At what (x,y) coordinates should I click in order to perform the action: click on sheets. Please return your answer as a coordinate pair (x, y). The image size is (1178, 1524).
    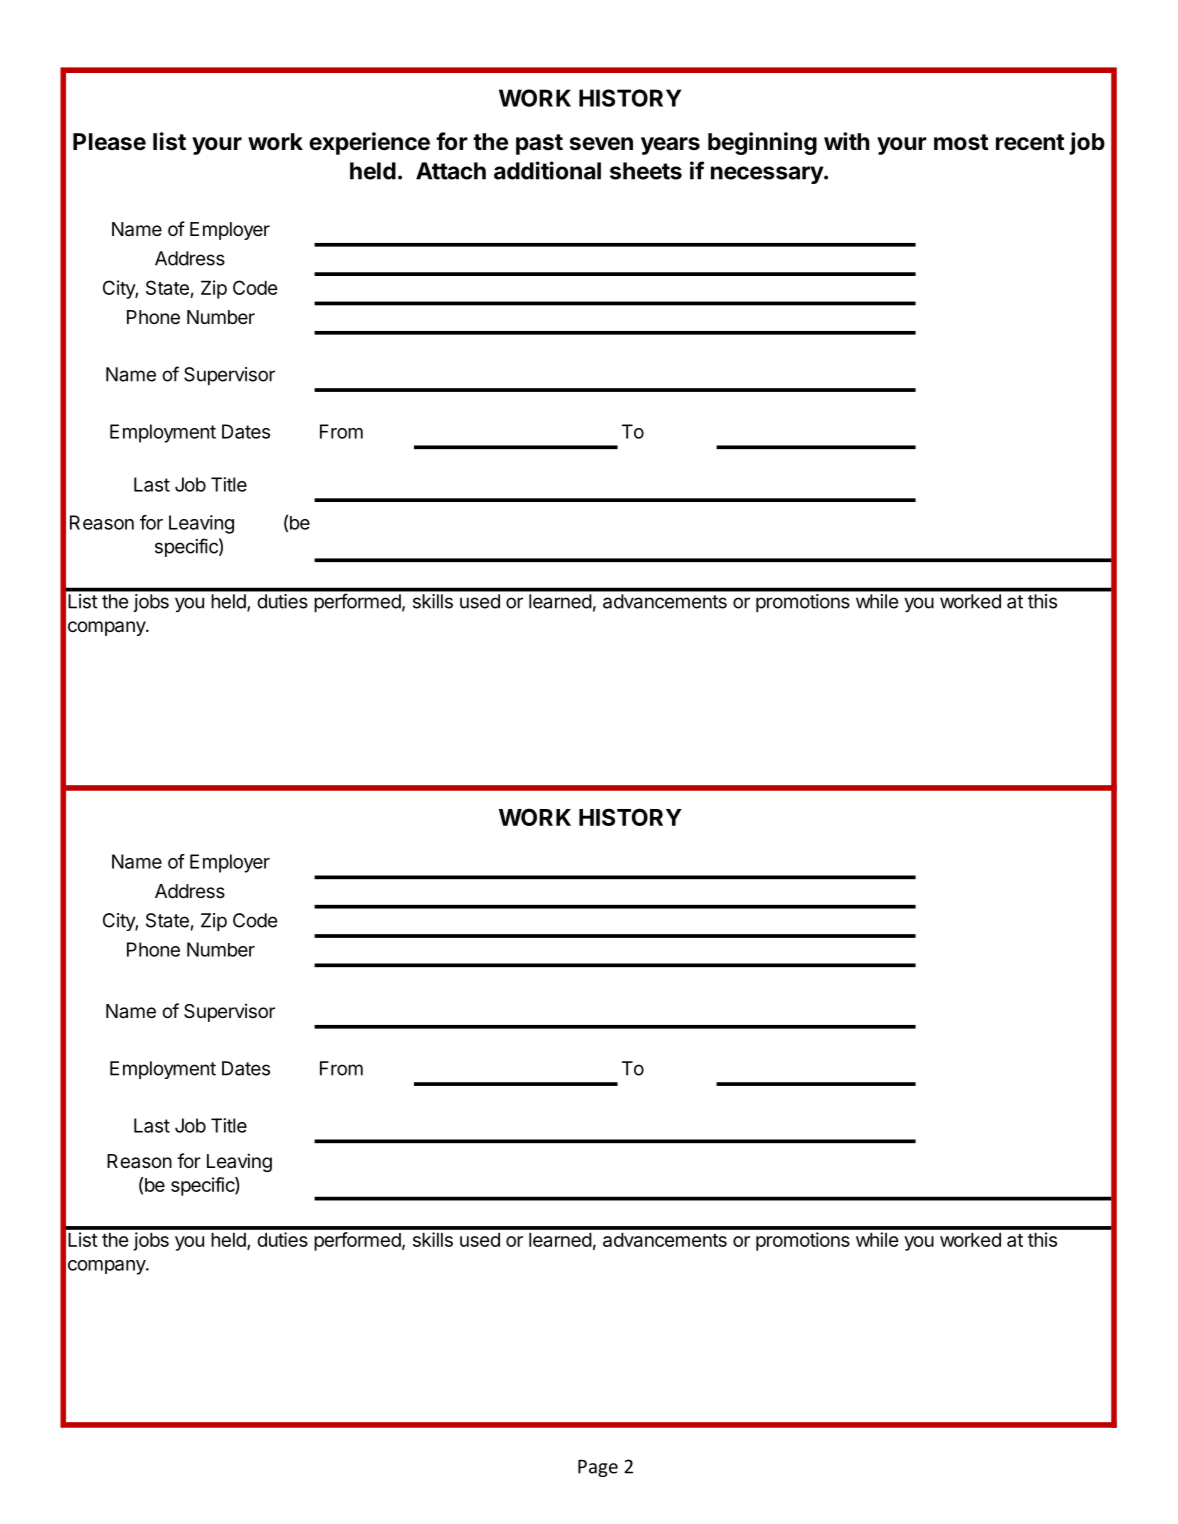
    Looking at the image, I should click on (646, 171).
